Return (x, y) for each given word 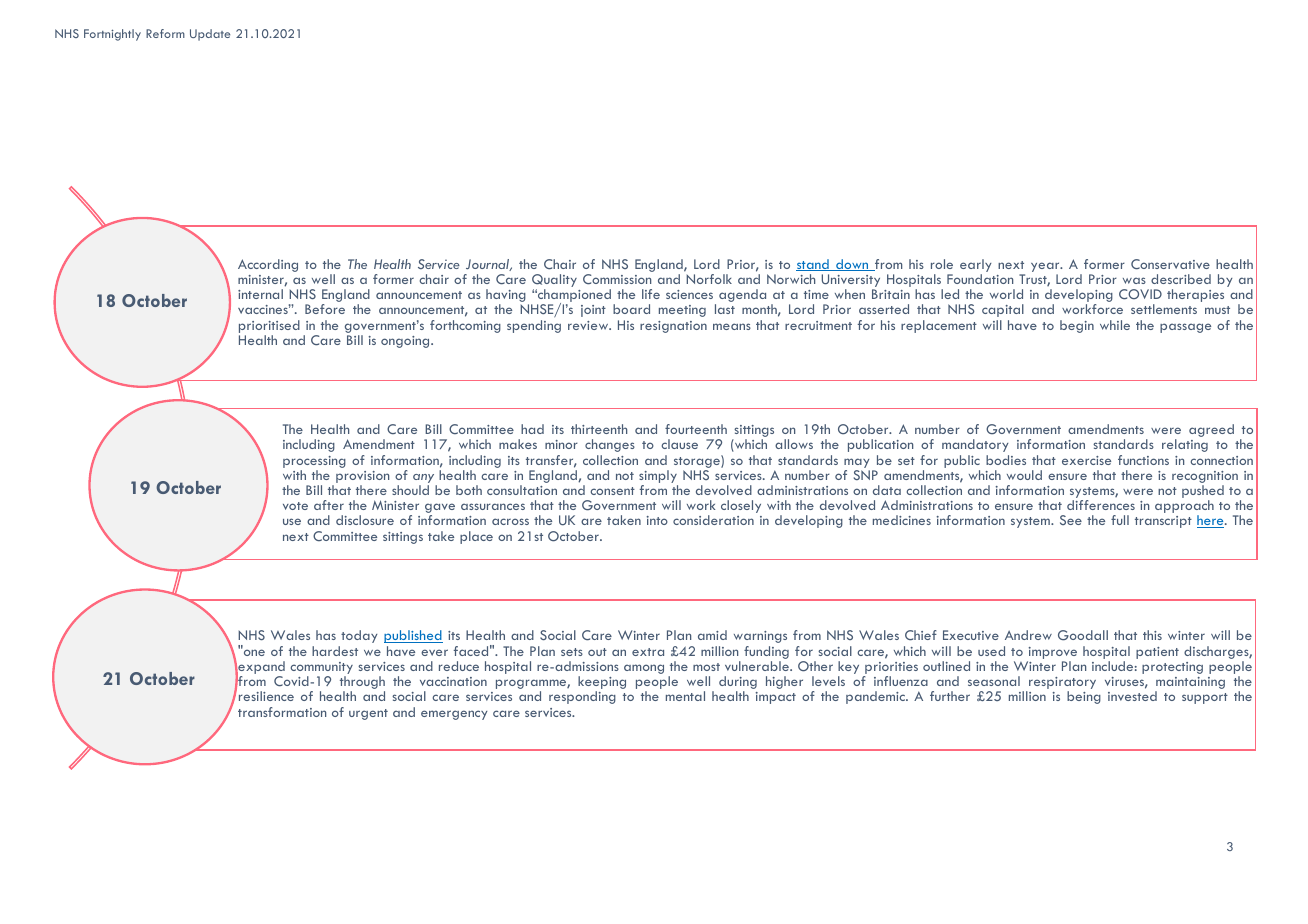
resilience (266, 696)
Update (210, 35)
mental (685, 696)
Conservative (1170, 264)
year (1046, 268)
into (657, 520)
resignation (673, 327)
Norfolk (709, 279)
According (268, 265)
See (1071, 520)
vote (295, 506)
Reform (165, 33)
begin (1077, 326)
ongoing (406, 342)
